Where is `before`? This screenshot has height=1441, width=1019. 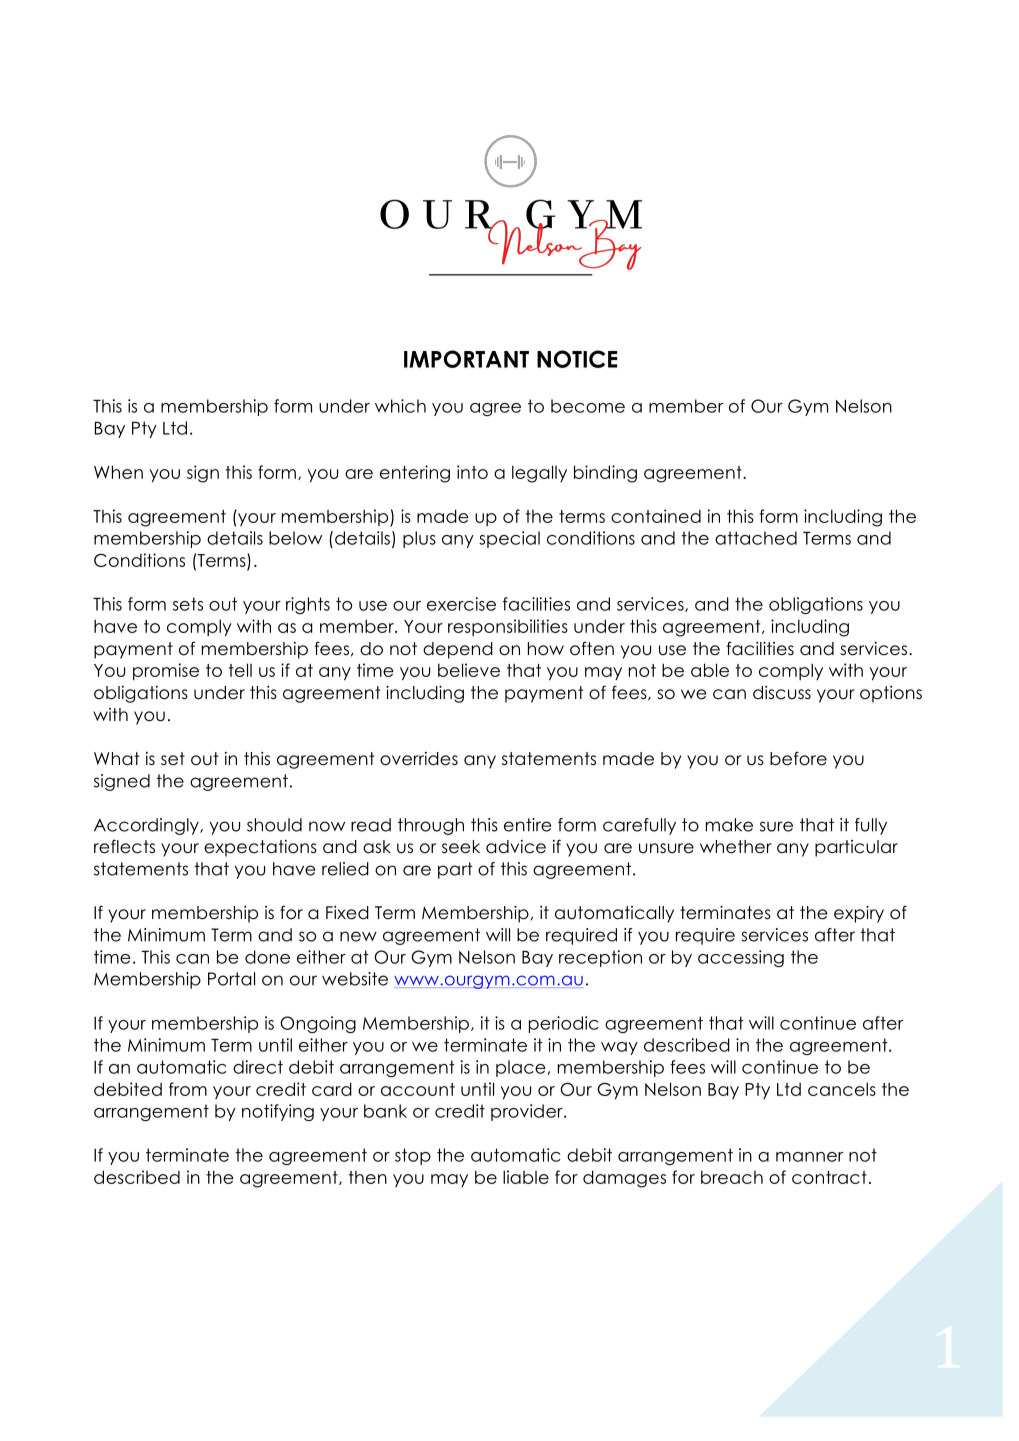
before is located at coordinates (798, 759).
